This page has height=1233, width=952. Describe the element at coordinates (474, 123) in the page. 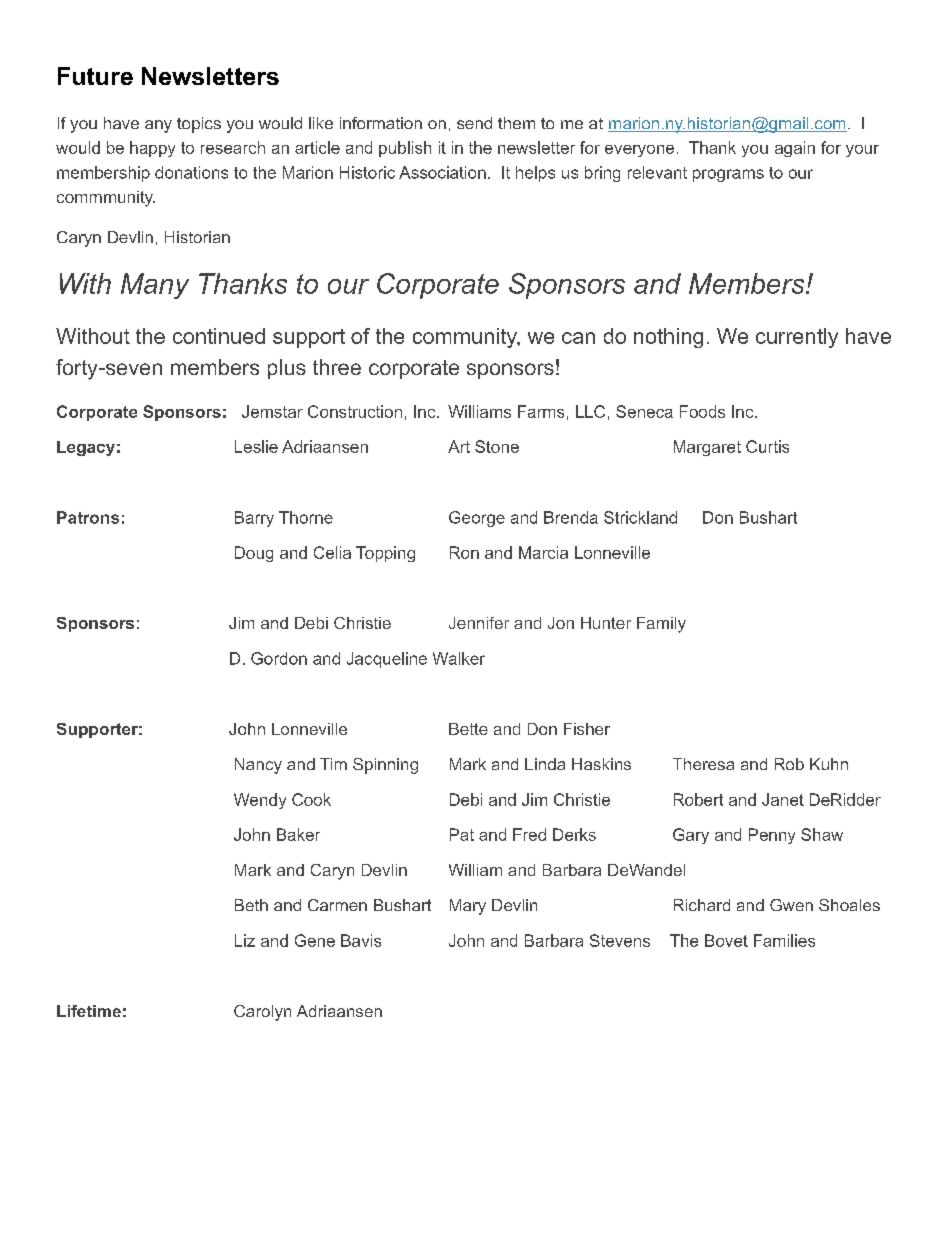

I see `send` at that location.
